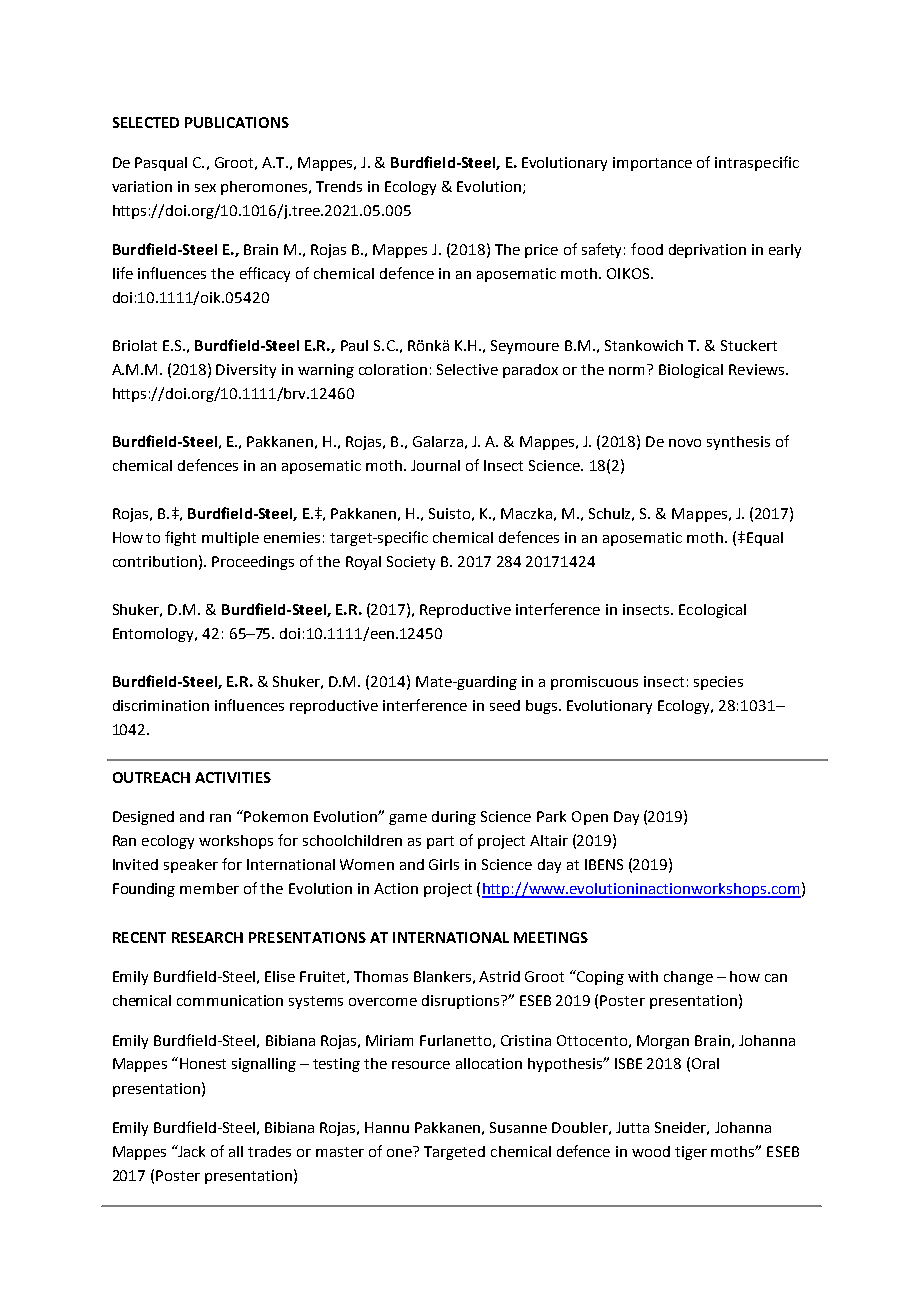  What do you see at coordinates (209, 888) in the screenshot?
I see `member` at bounding box center [209, 888].
